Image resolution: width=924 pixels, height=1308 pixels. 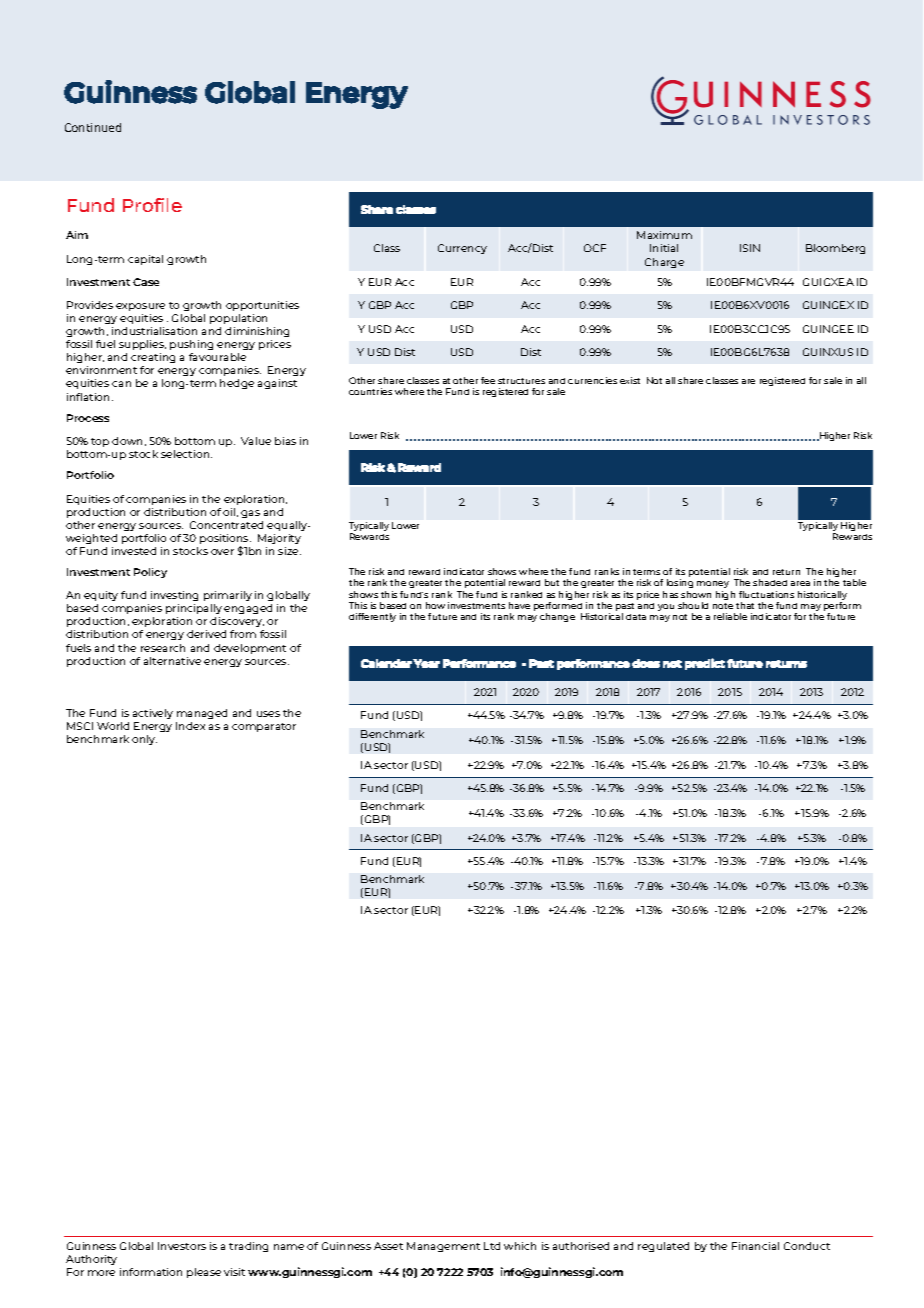 What do you see at coordinates (443, 1247) in the page?
I see `Management` at bounding box center [443, 1247].
